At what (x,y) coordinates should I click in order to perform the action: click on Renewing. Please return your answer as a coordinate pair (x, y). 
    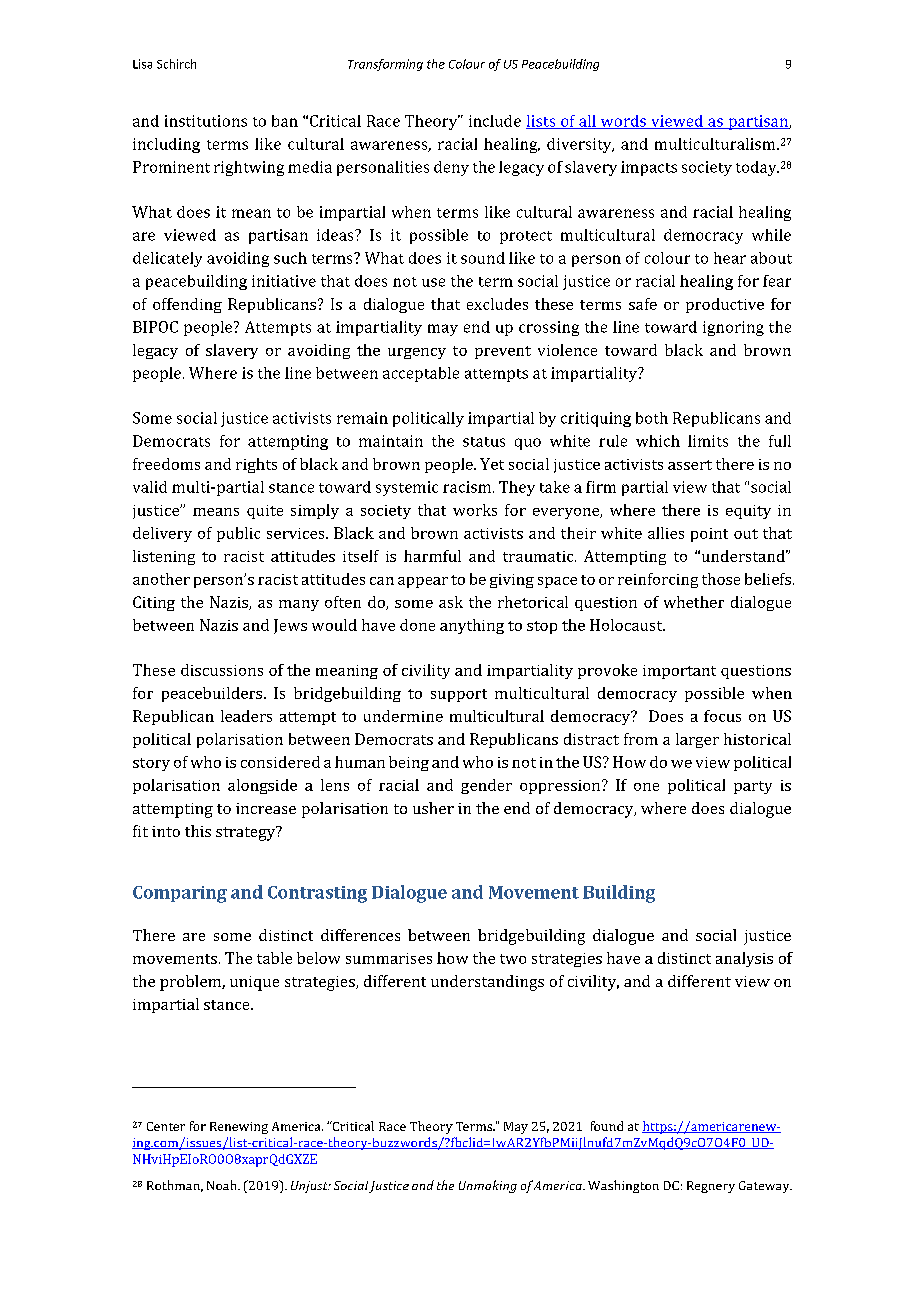
    Looking at the image, I should click on (239, 1128).
